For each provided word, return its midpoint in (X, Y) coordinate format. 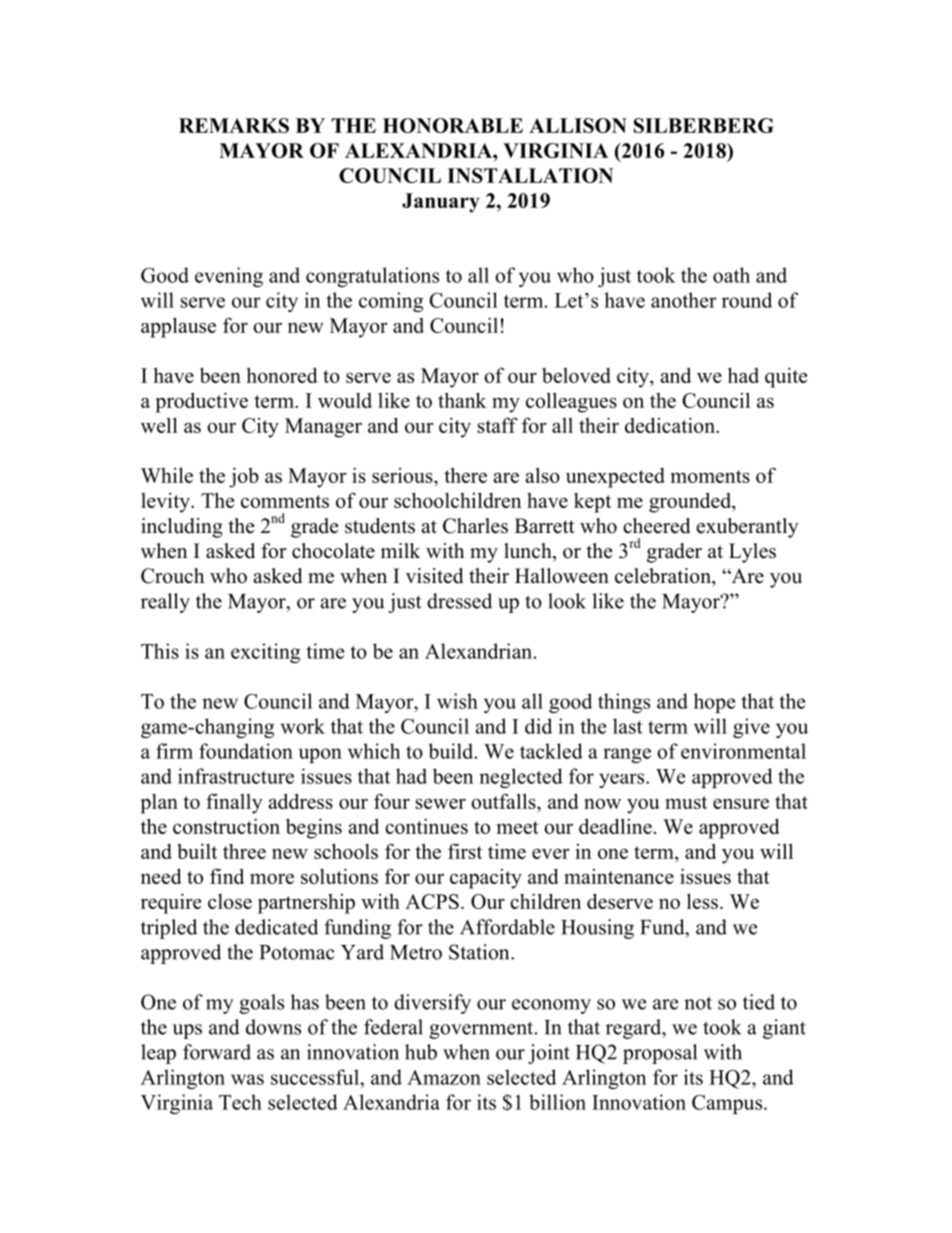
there (465, 475)
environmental (743, 751)
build (452, 751)
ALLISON (578, 125)
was (247, 1079)
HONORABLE (453, 125)
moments (710, 476)
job (244, 477)
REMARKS (234, 125)
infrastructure (236, 776)
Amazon (444, 1077)
